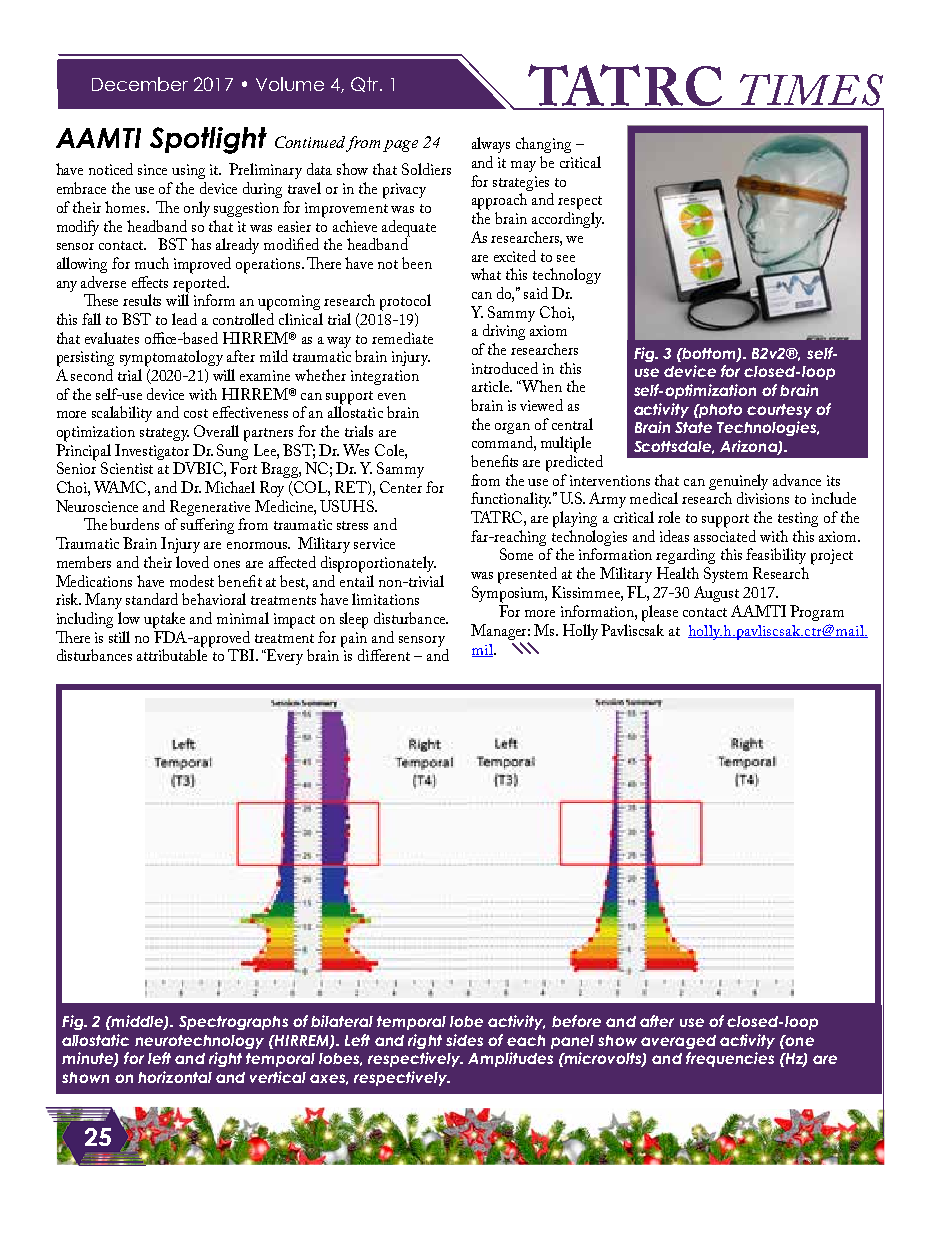  What do you see at coordinates (140, 84) in the screenshot?
I see `December` at bounding box center [140, 84].
